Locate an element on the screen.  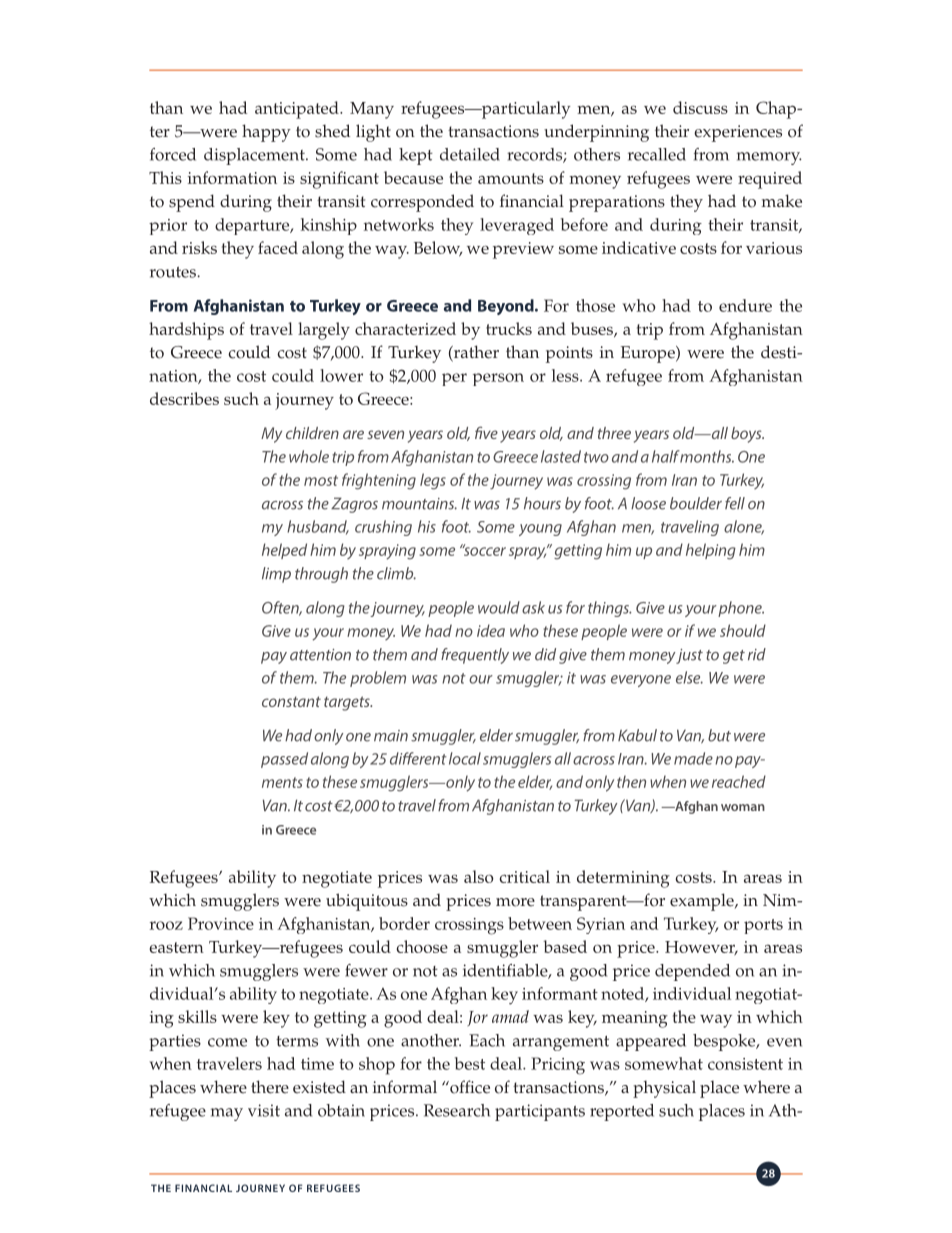
happy is located at coordinates (266, 133).
